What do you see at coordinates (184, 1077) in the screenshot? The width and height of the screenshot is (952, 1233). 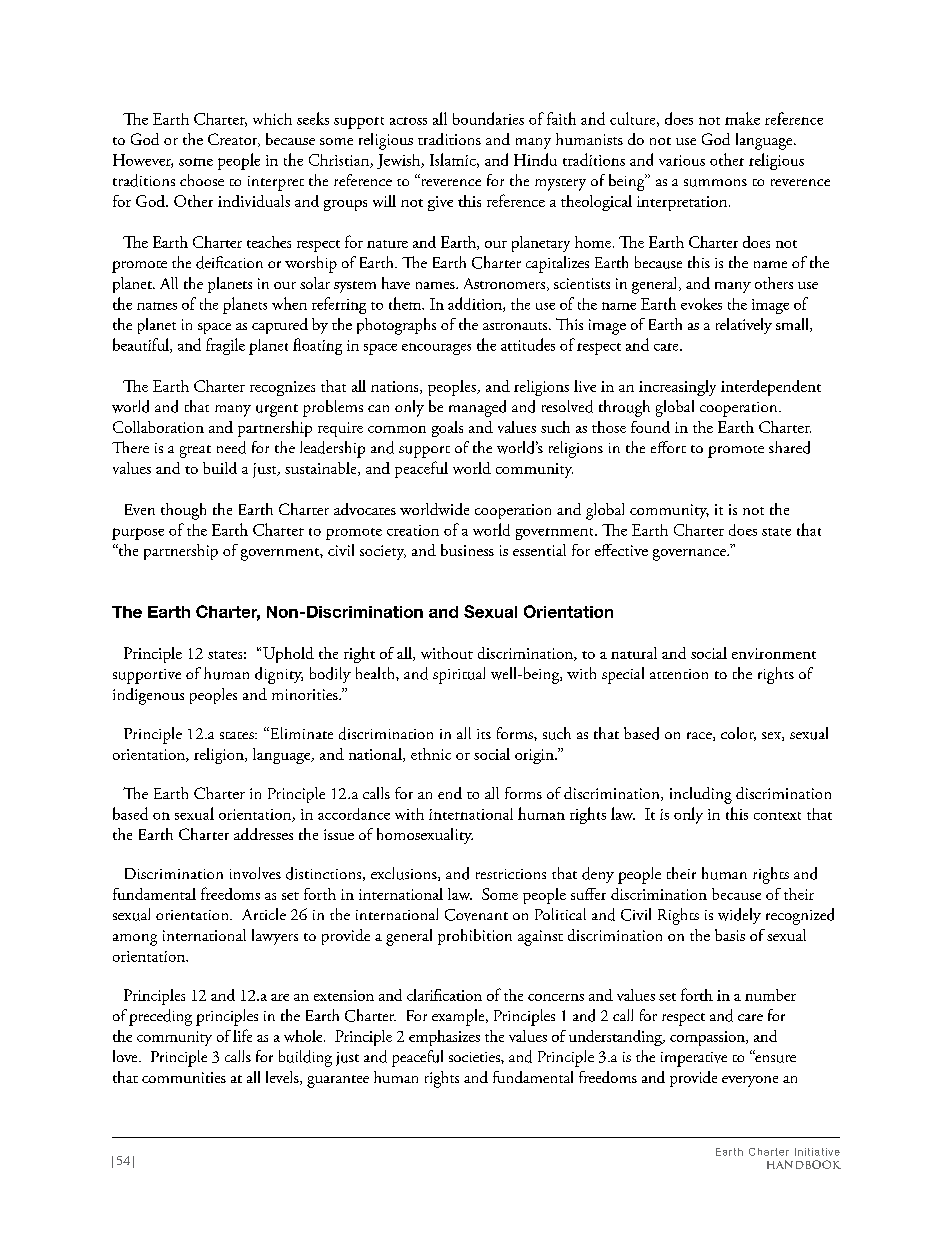 I see `communities` at bounding box center [184, 1077].
